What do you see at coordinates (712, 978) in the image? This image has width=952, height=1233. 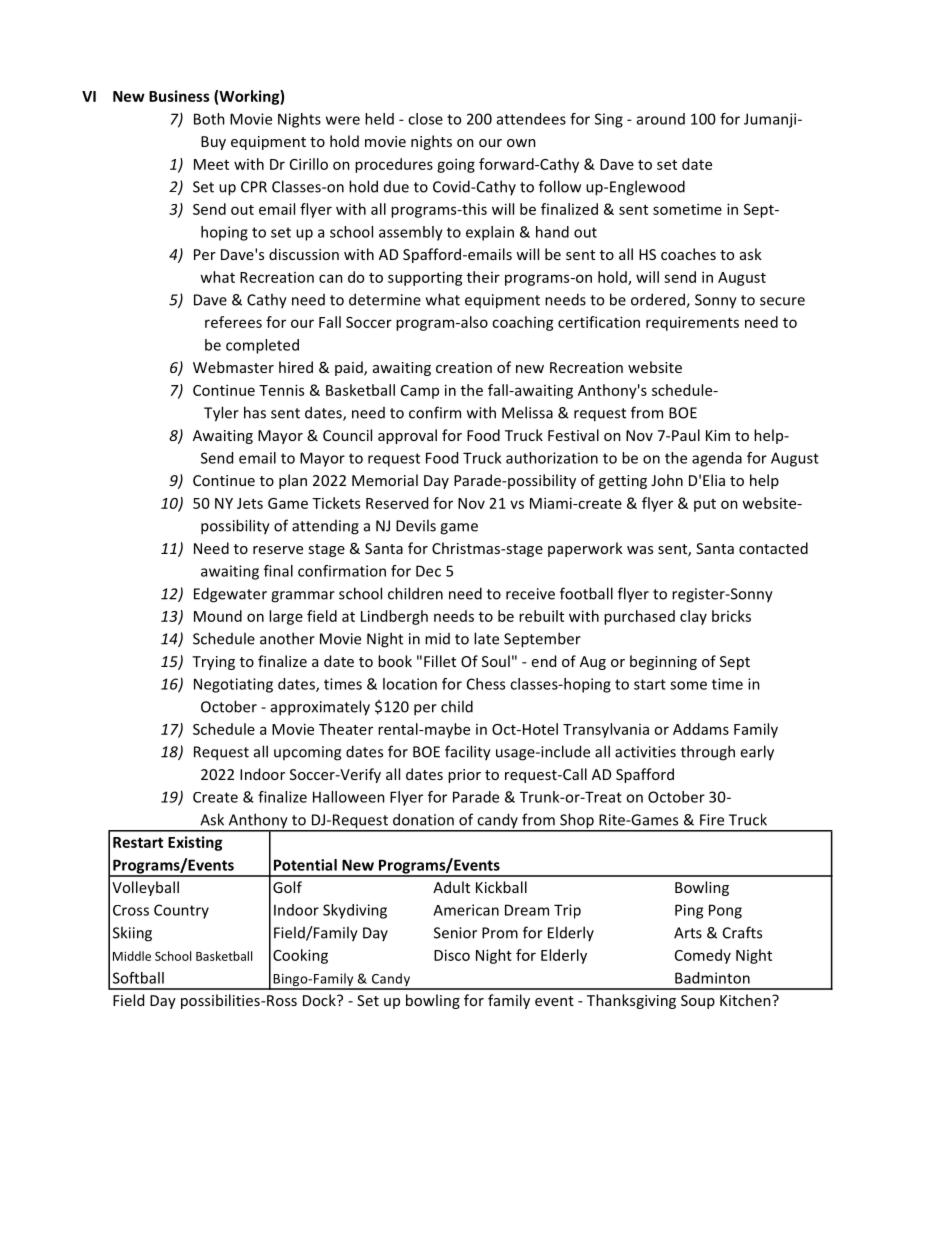 I see `Badminton` at bounding box center [712, 978].
